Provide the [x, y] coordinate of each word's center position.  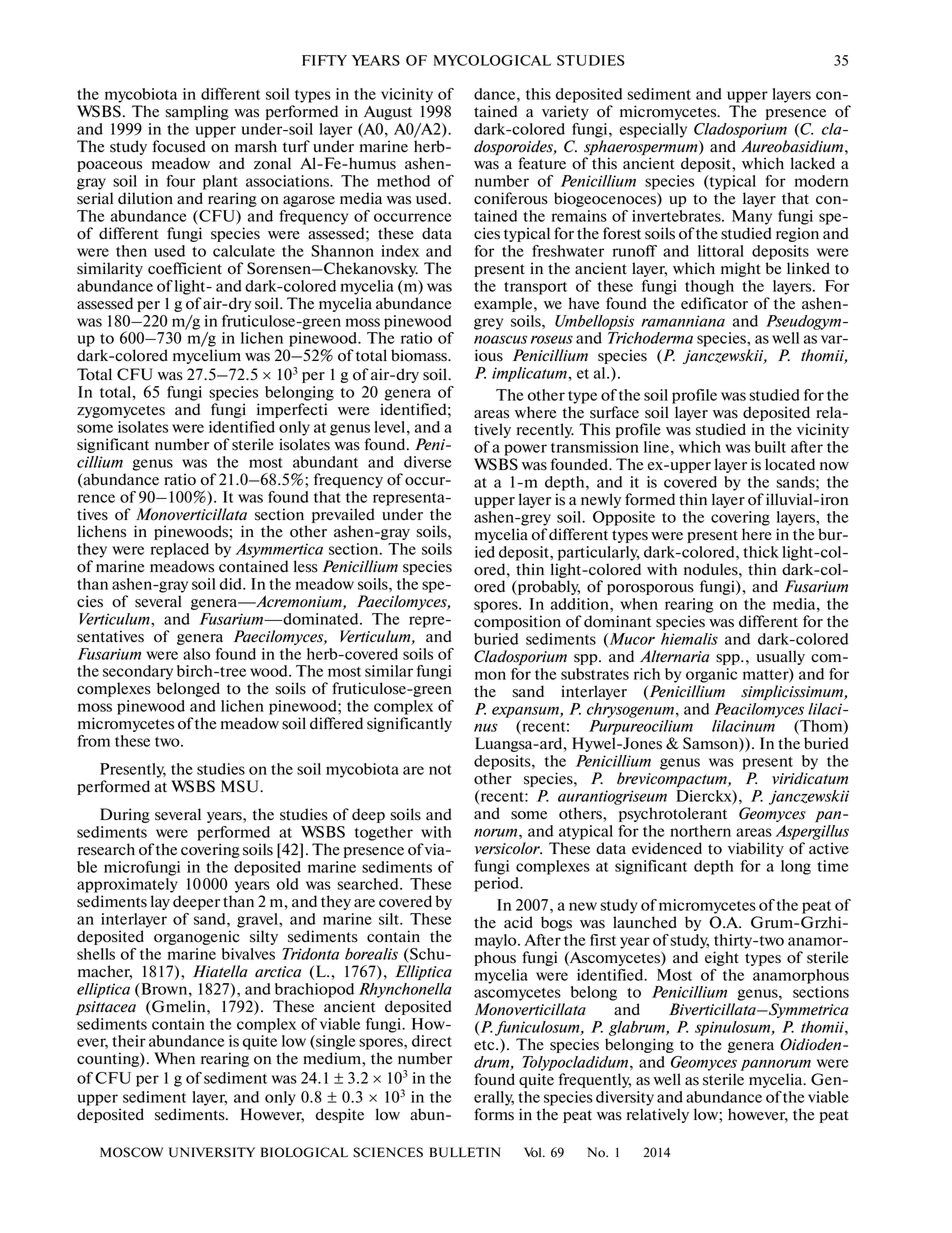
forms [494, 1114]
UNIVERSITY [212, 1152]
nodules [712, 569]
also [196, 654]
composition [517, 622]
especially [653, 130]
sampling [197, 112]
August [388, 113]
